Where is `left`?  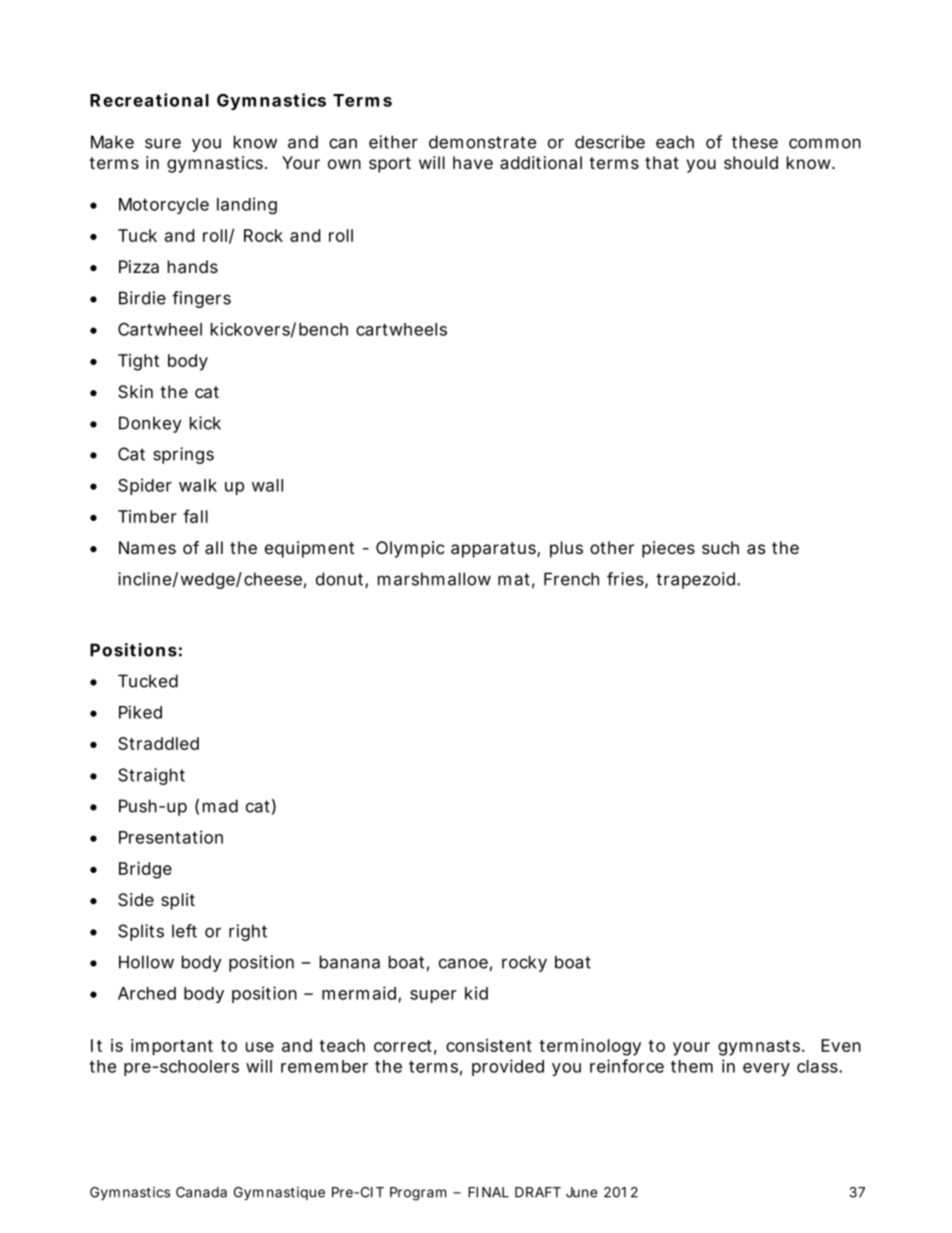 left is located at coordinates (184, 931).
